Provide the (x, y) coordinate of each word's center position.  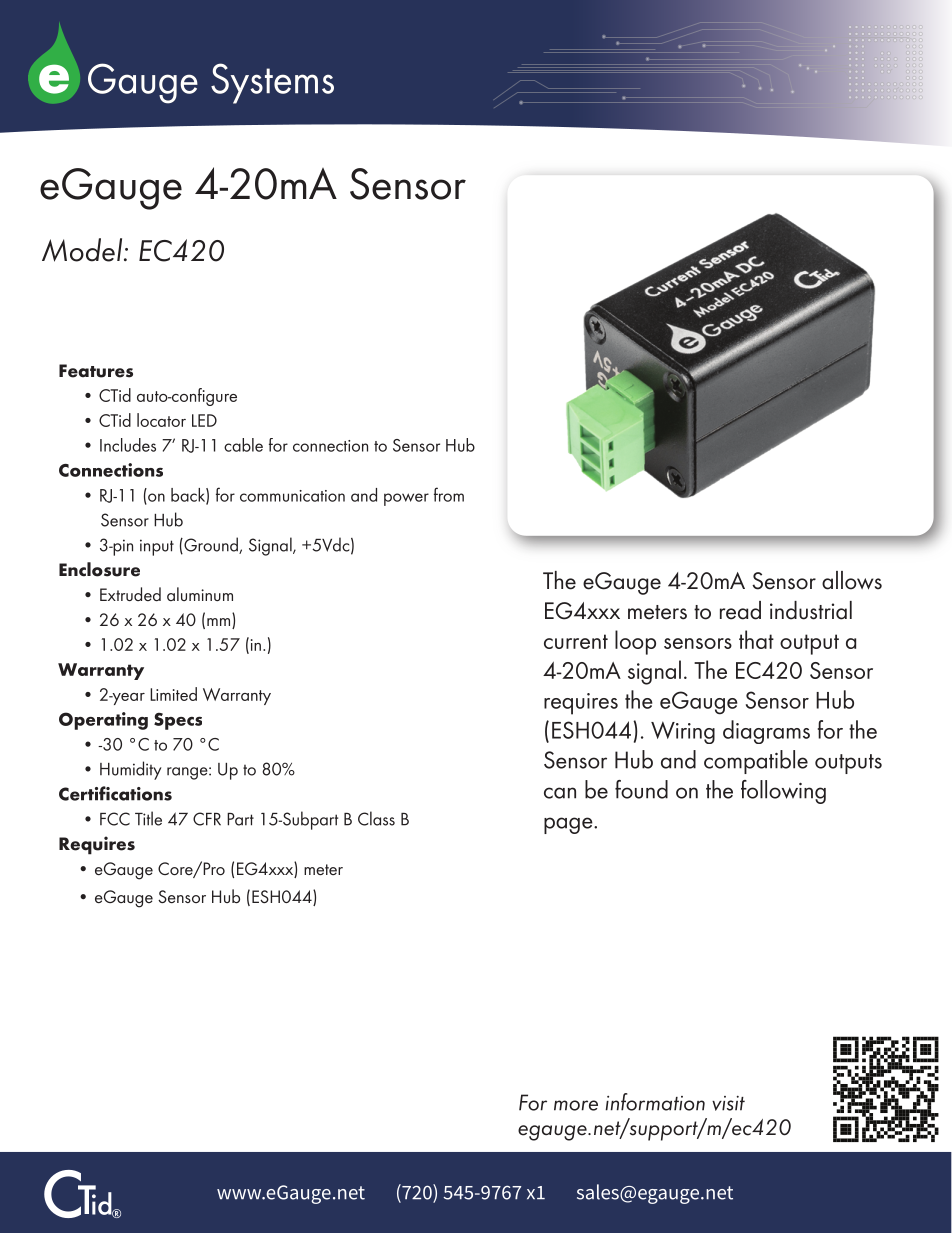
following (783, 792)
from (449, 494)
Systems (272, 83)
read (740, 610)
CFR (207, 819)
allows (852, 580)
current (576, 641)
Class (376, 818)
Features (96, 371)
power (406, 499)
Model (83, 250)
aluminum (200, 594)
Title (148, 818)
